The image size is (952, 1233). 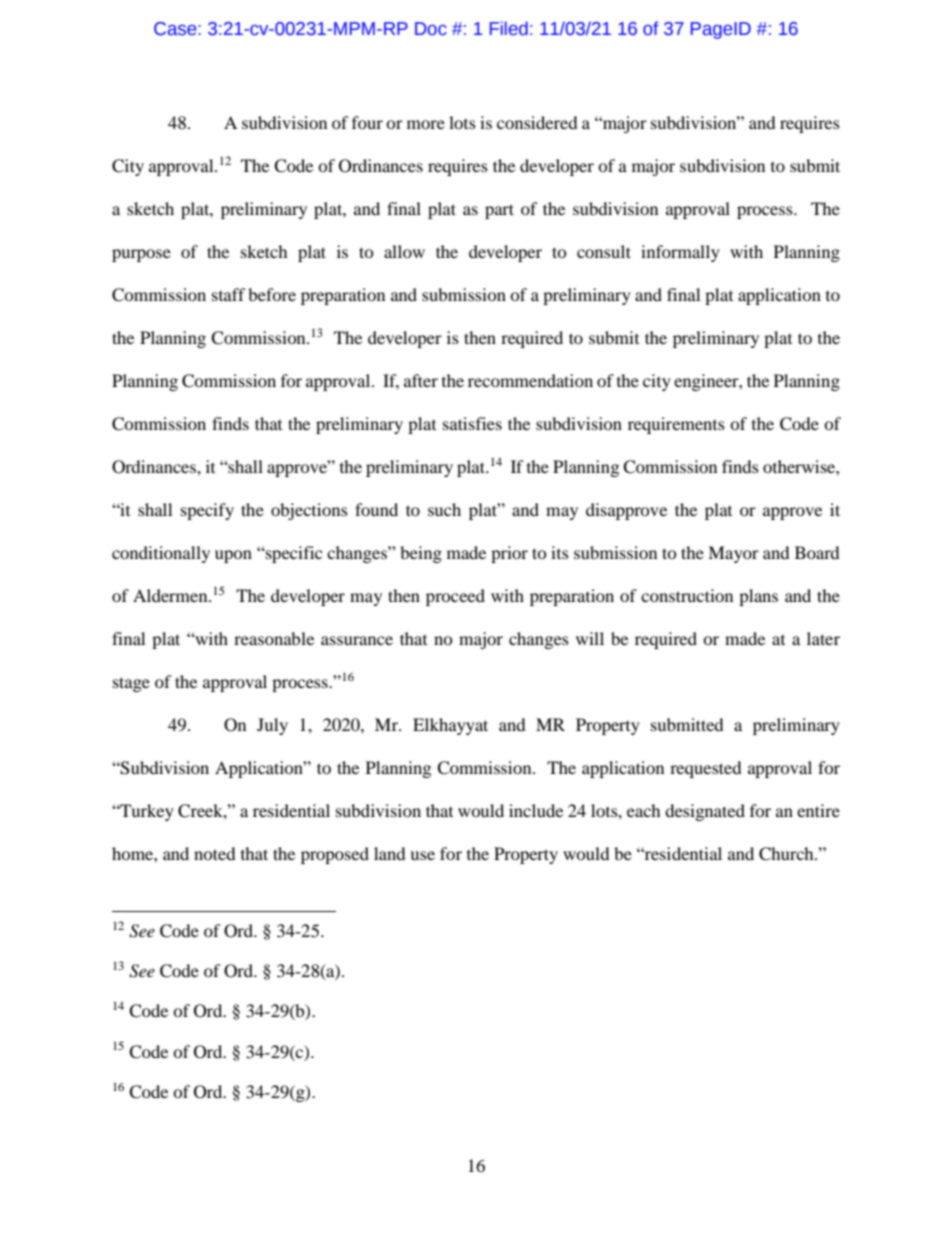 What do you see at coordinates (509, 554) in the screenshot?
I see `prior` at bounding box center [509, 554].
